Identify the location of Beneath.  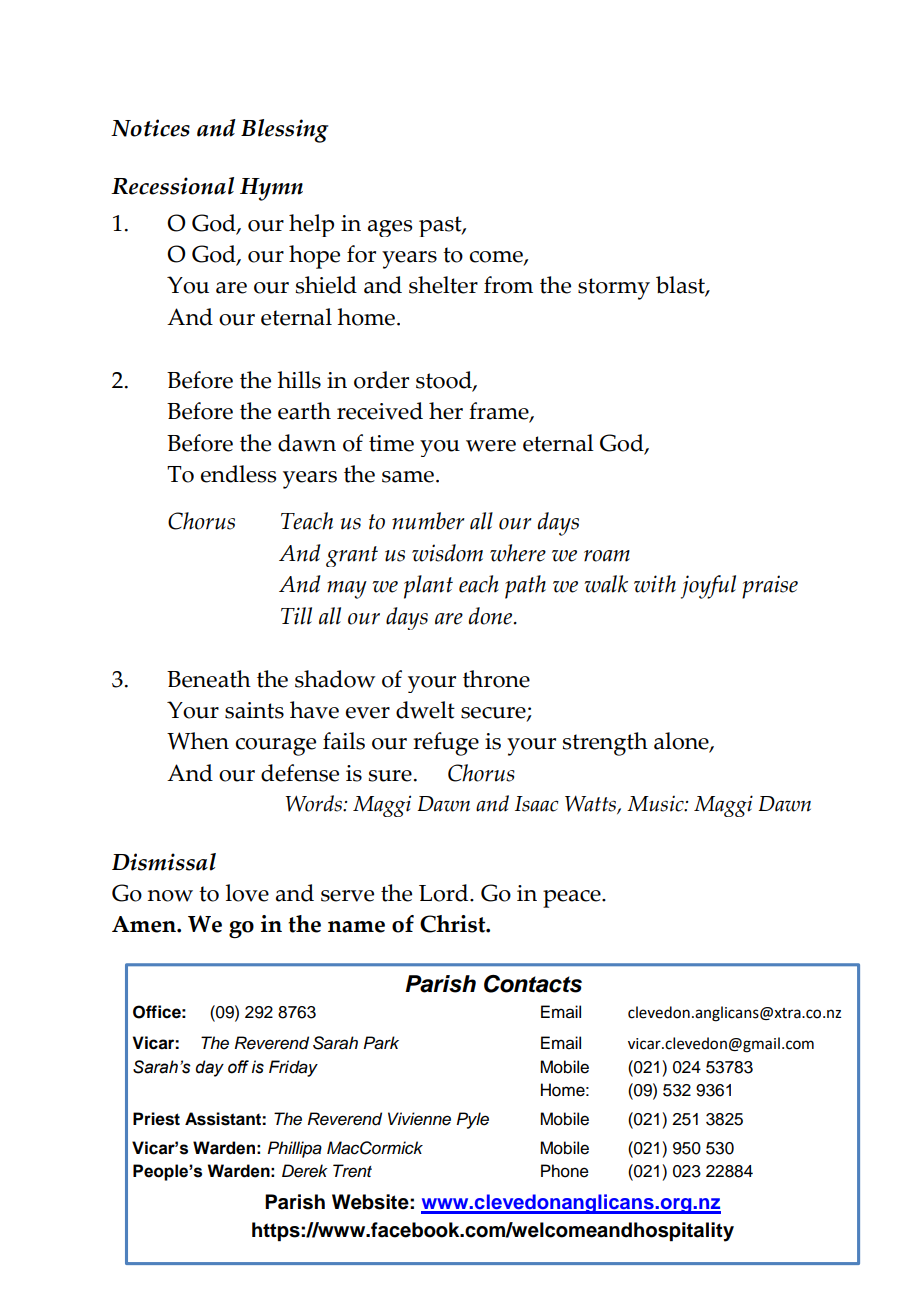
(209, 679).
